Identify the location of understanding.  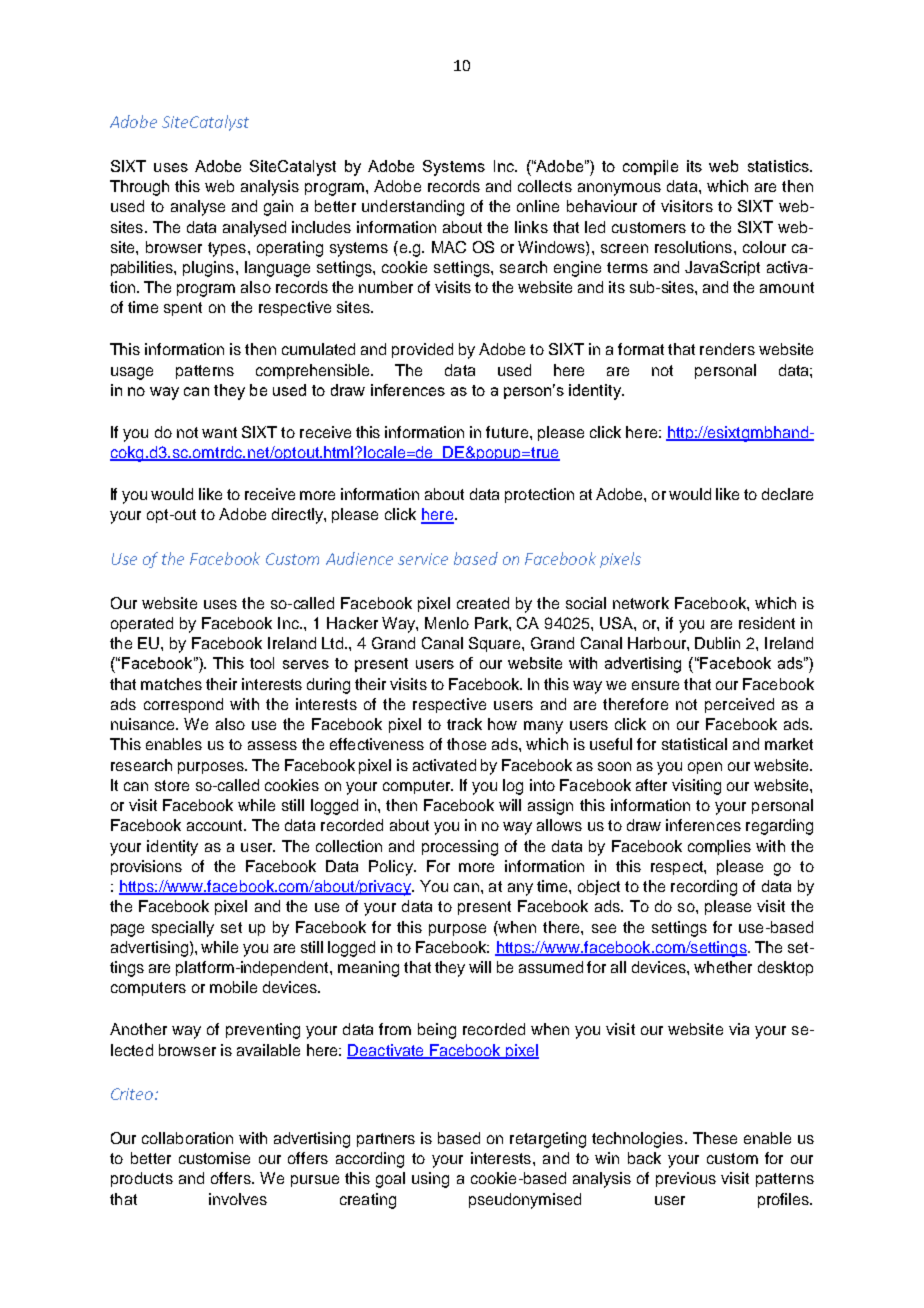
(413, 208).
